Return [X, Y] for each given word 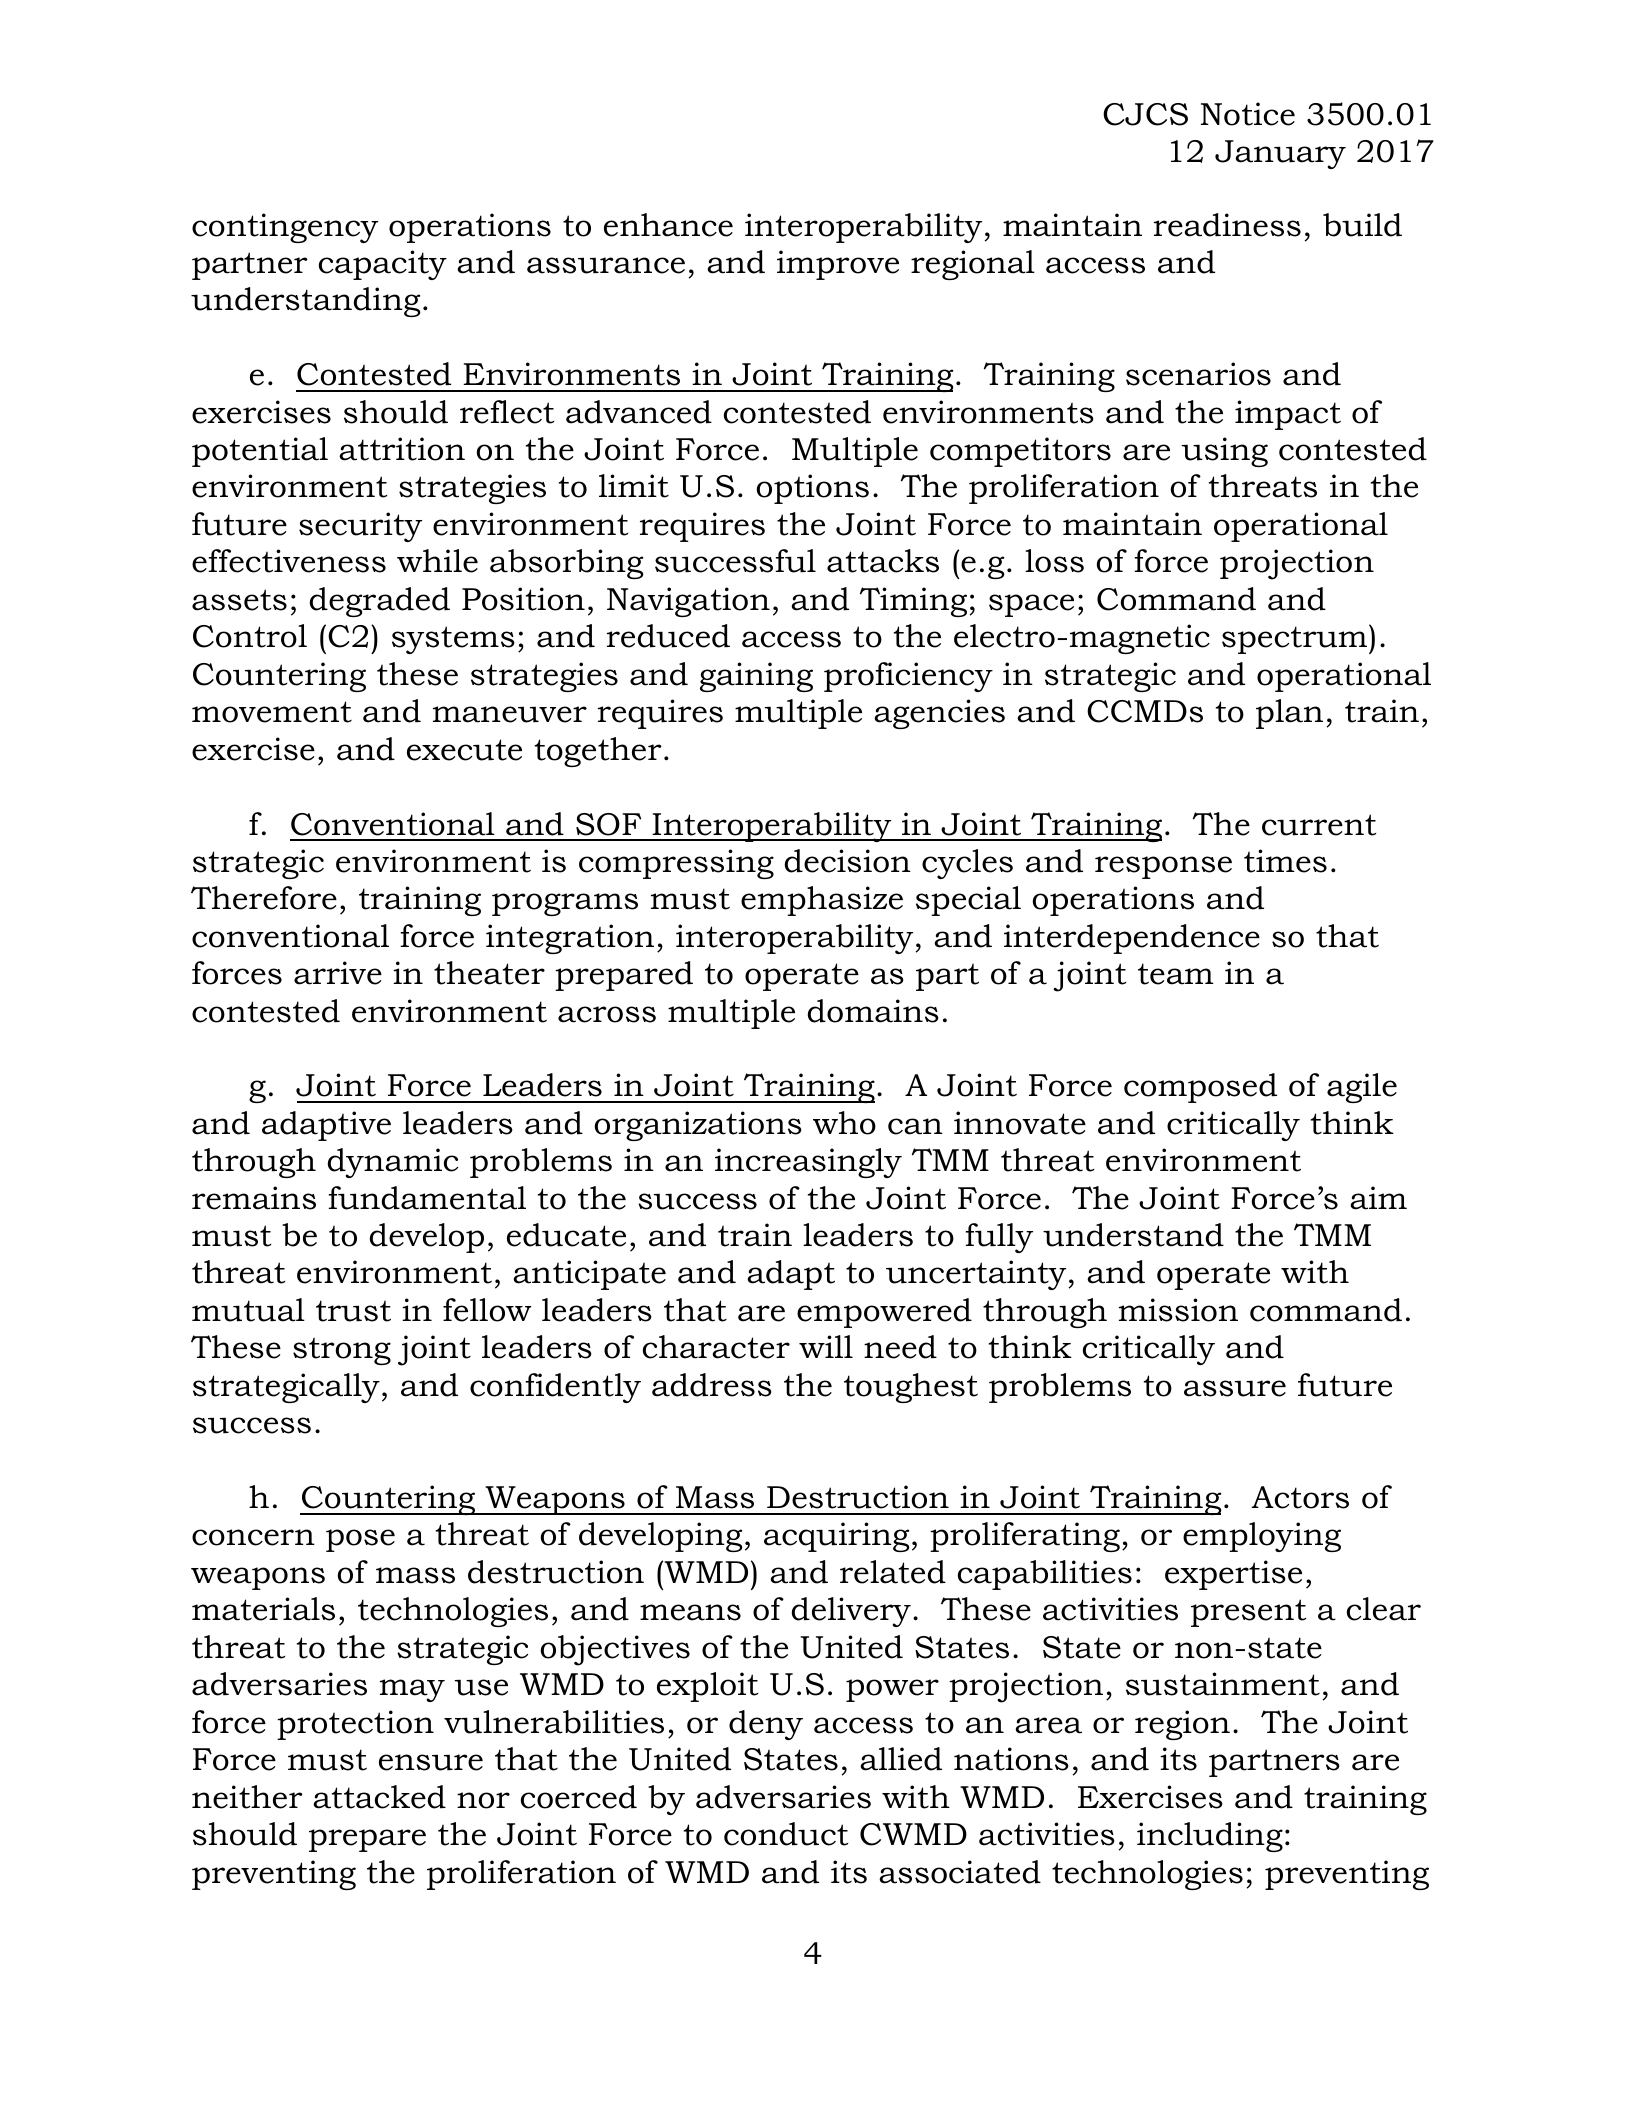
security [360, 527]
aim [1378, 1198]
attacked [379, 1797]
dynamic [392, 1163]
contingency [285, 228]
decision [847, 861]
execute [464, 750]
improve [838, 265]
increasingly [808, 1163]
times [1285, 861]
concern [253, 1537]
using [1225, 452]
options [812, 489]
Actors [1300, 1497]
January [1280, 154]
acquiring [837, 1537]
